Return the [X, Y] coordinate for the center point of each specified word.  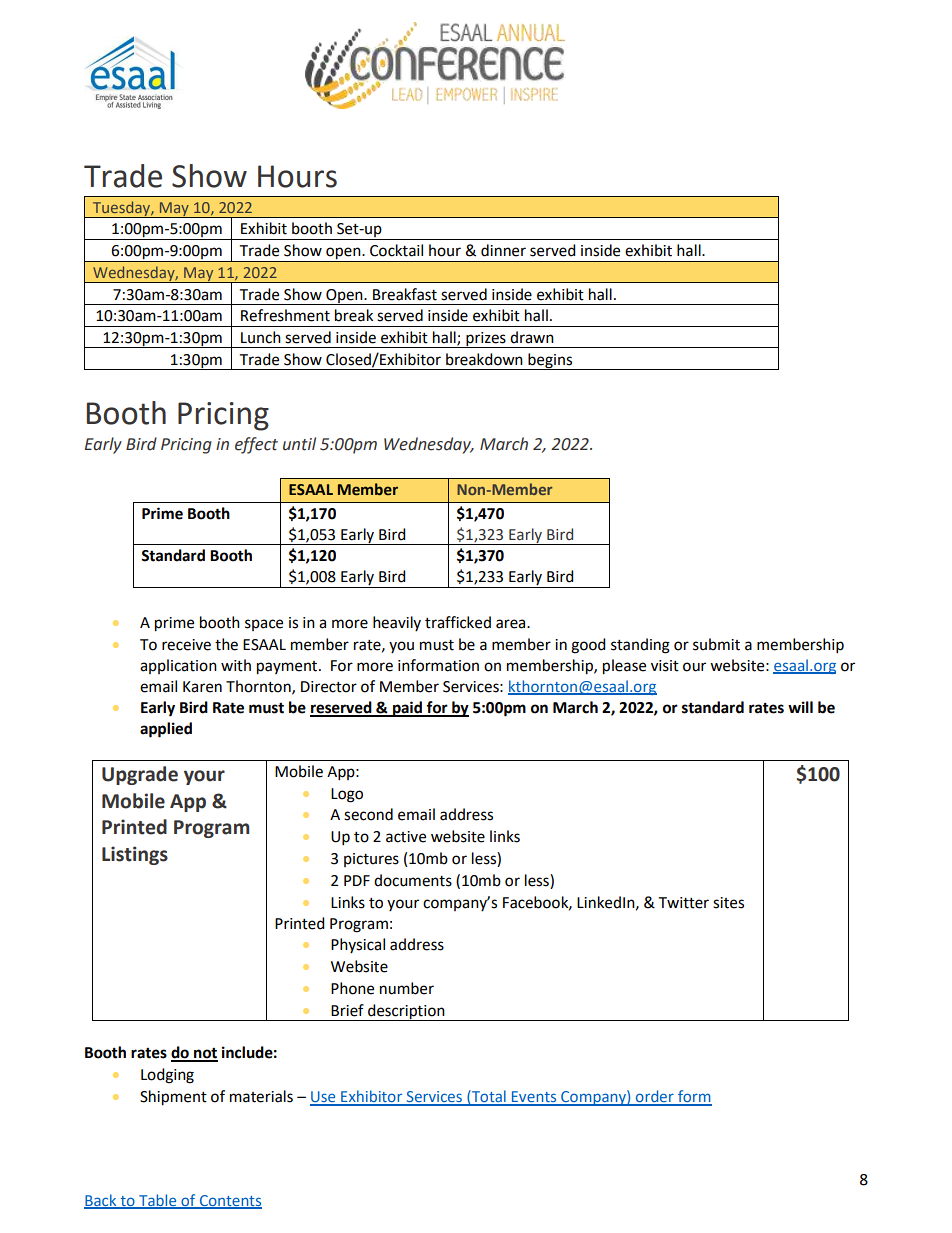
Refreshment [285, 315]
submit [716, 644]
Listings [135, 855]
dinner [503, 250]
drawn [532, 337]
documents [413, 880]
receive [186, 645]
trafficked [458, 622]
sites [728, 903]
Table [158, 1201]
